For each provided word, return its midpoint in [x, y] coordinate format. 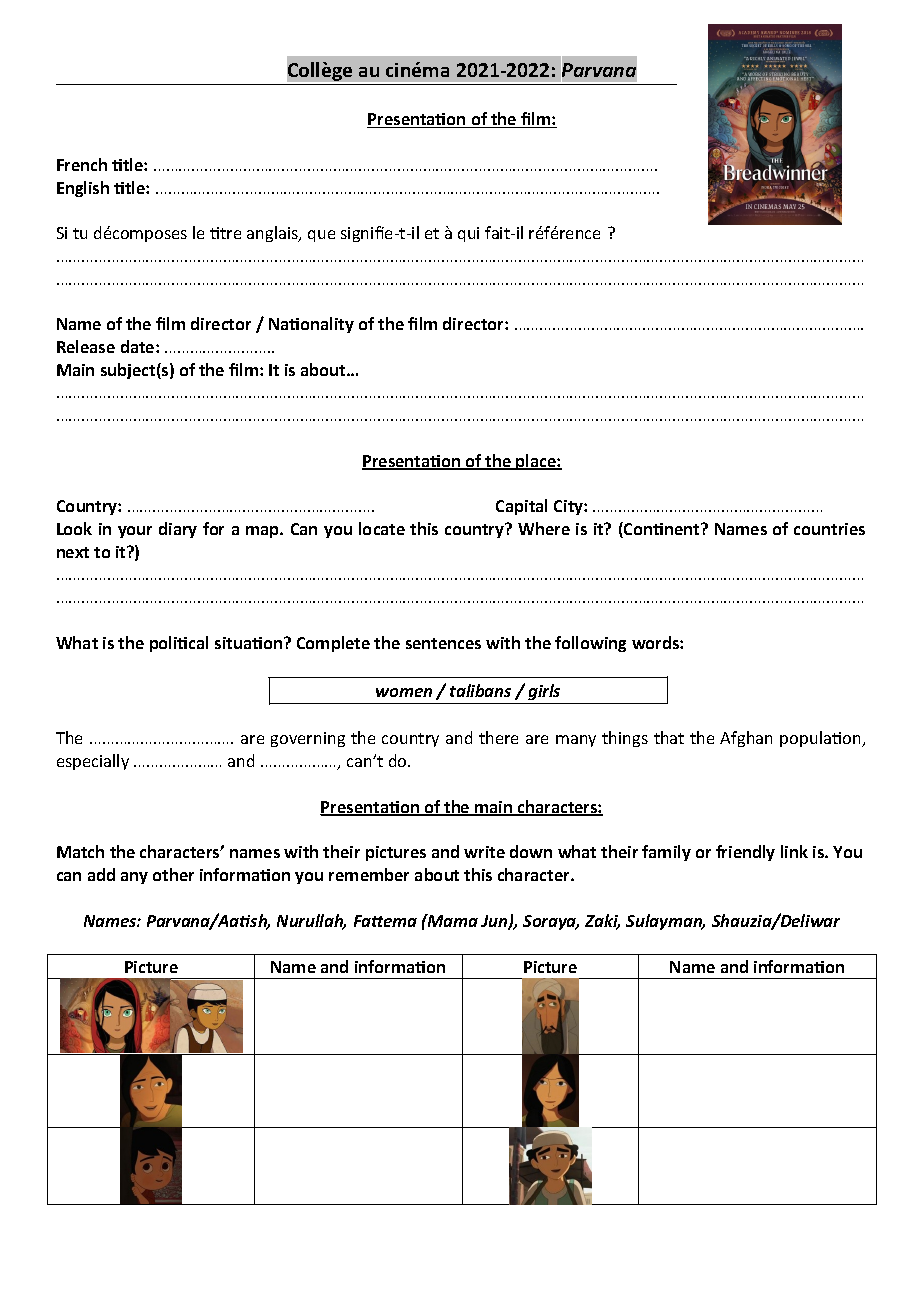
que [321, 236]
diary [178, 530]
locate [382, 528]
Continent [662, 530]
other [173, 874]
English [83, 189]
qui [468, 234]
